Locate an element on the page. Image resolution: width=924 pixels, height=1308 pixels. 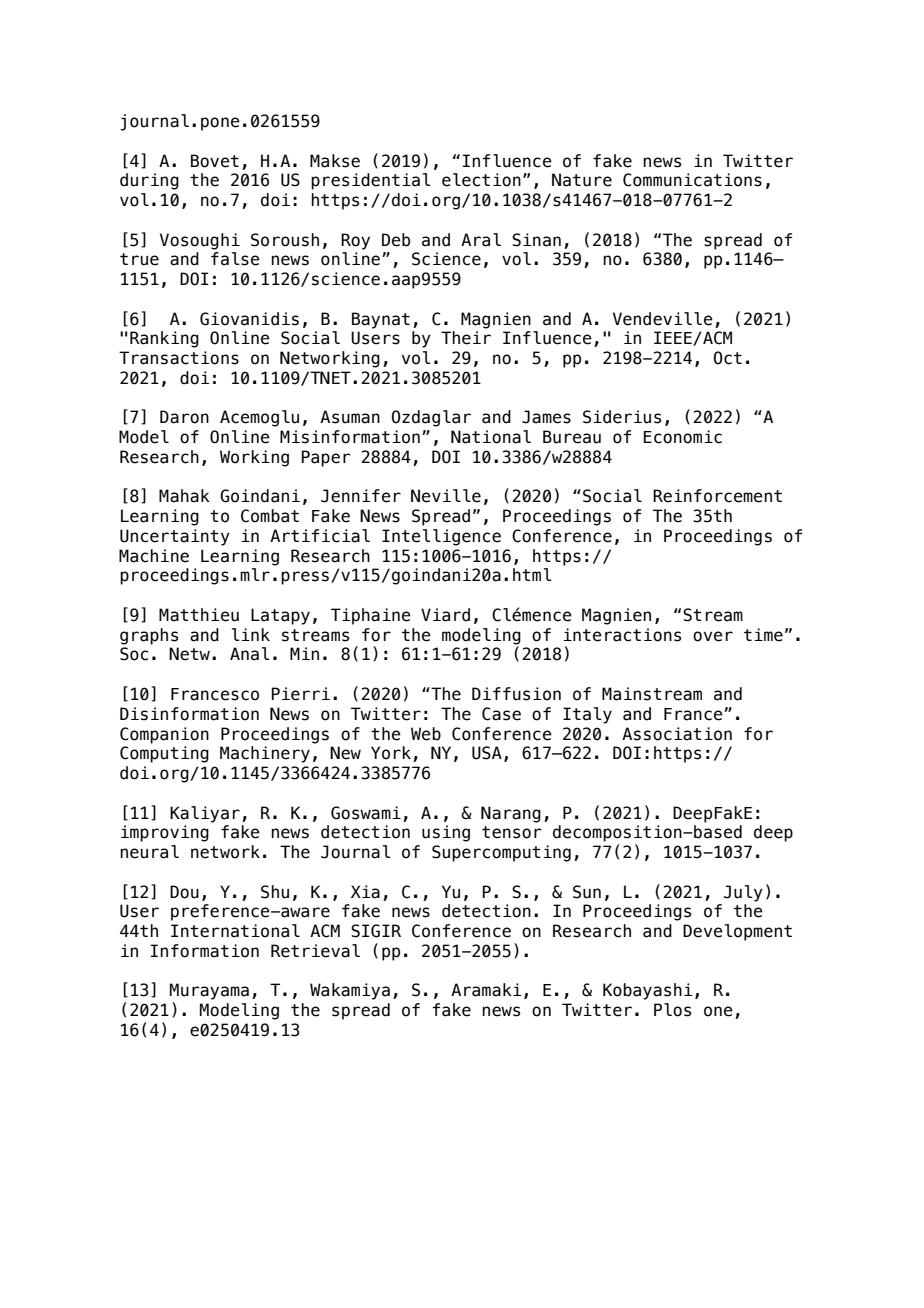
improving is located at coordinates (165, 833).
